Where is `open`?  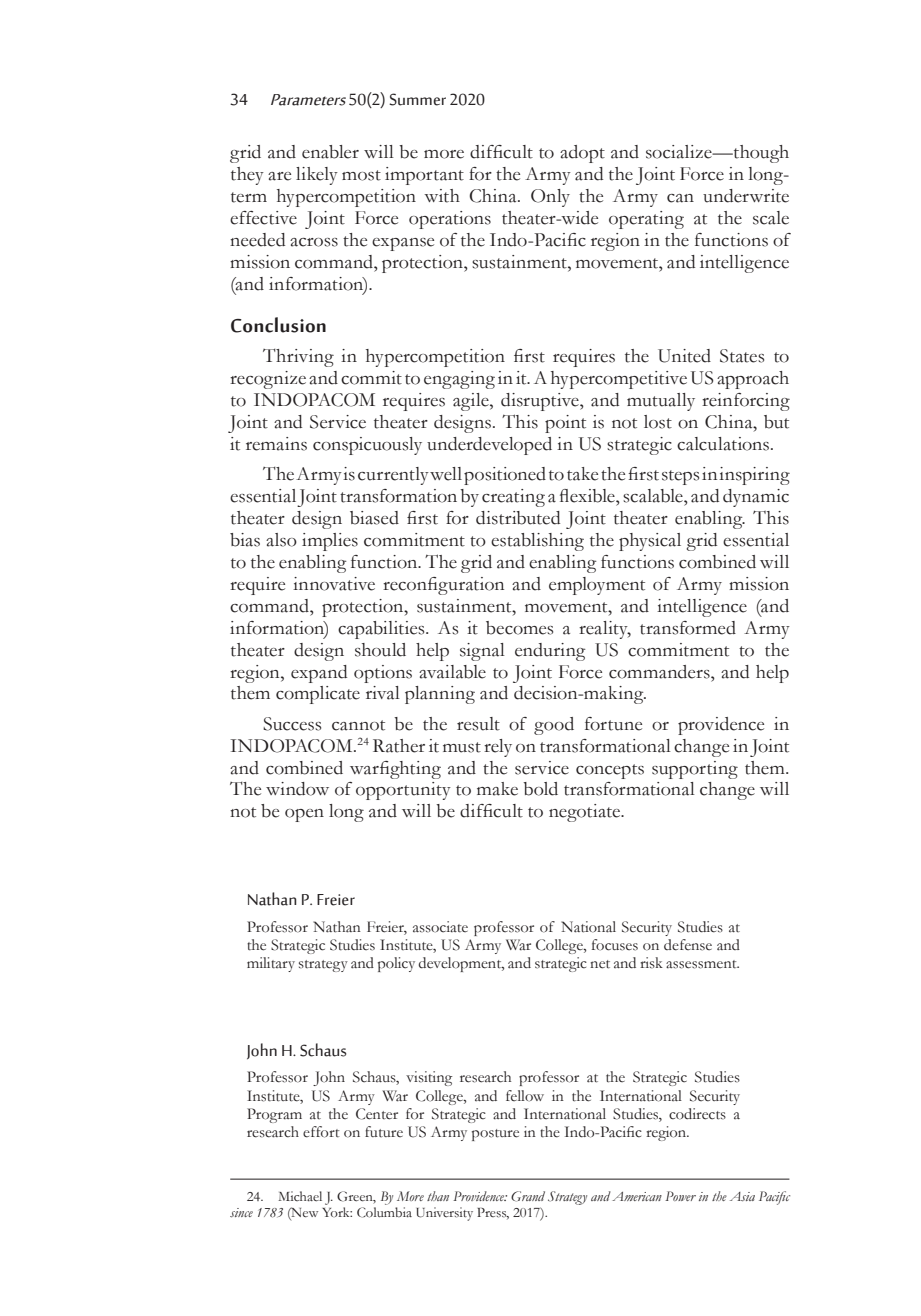
open is located at coordinates (304, 815).
